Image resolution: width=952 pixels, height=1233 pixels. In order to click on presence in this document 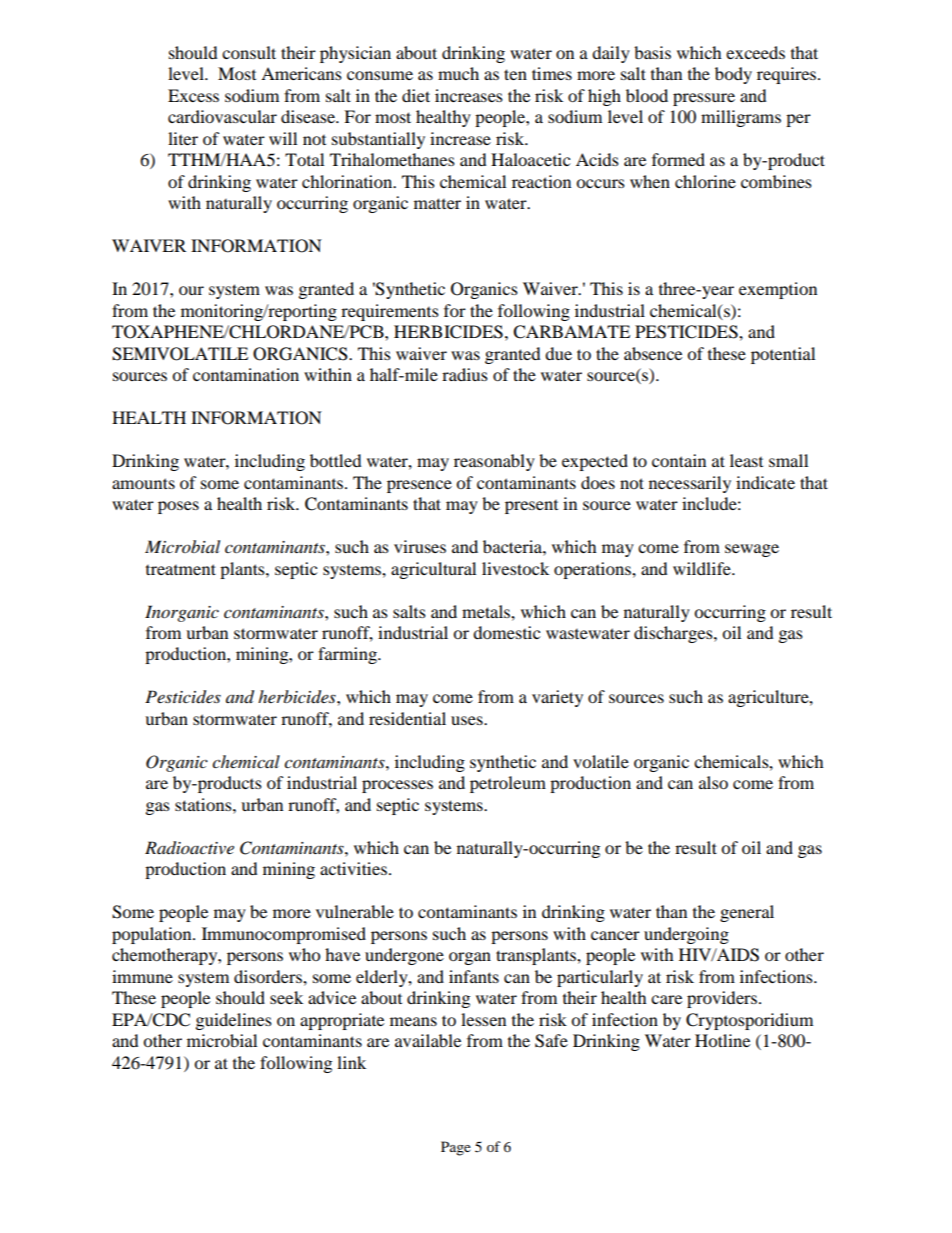, I will do `click(419, 486)`.
